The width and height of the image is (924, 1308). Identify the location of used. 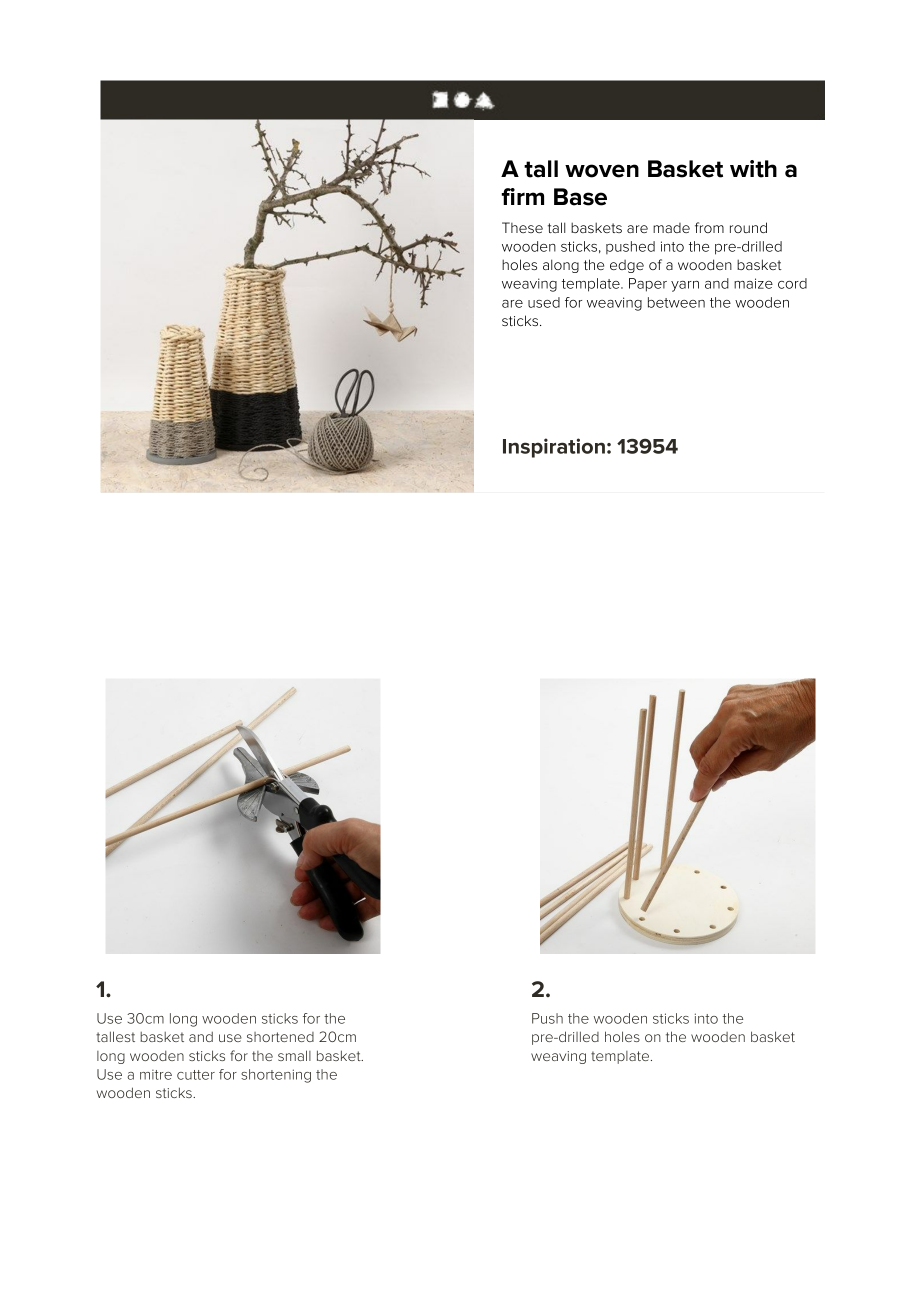
(544, 302).
